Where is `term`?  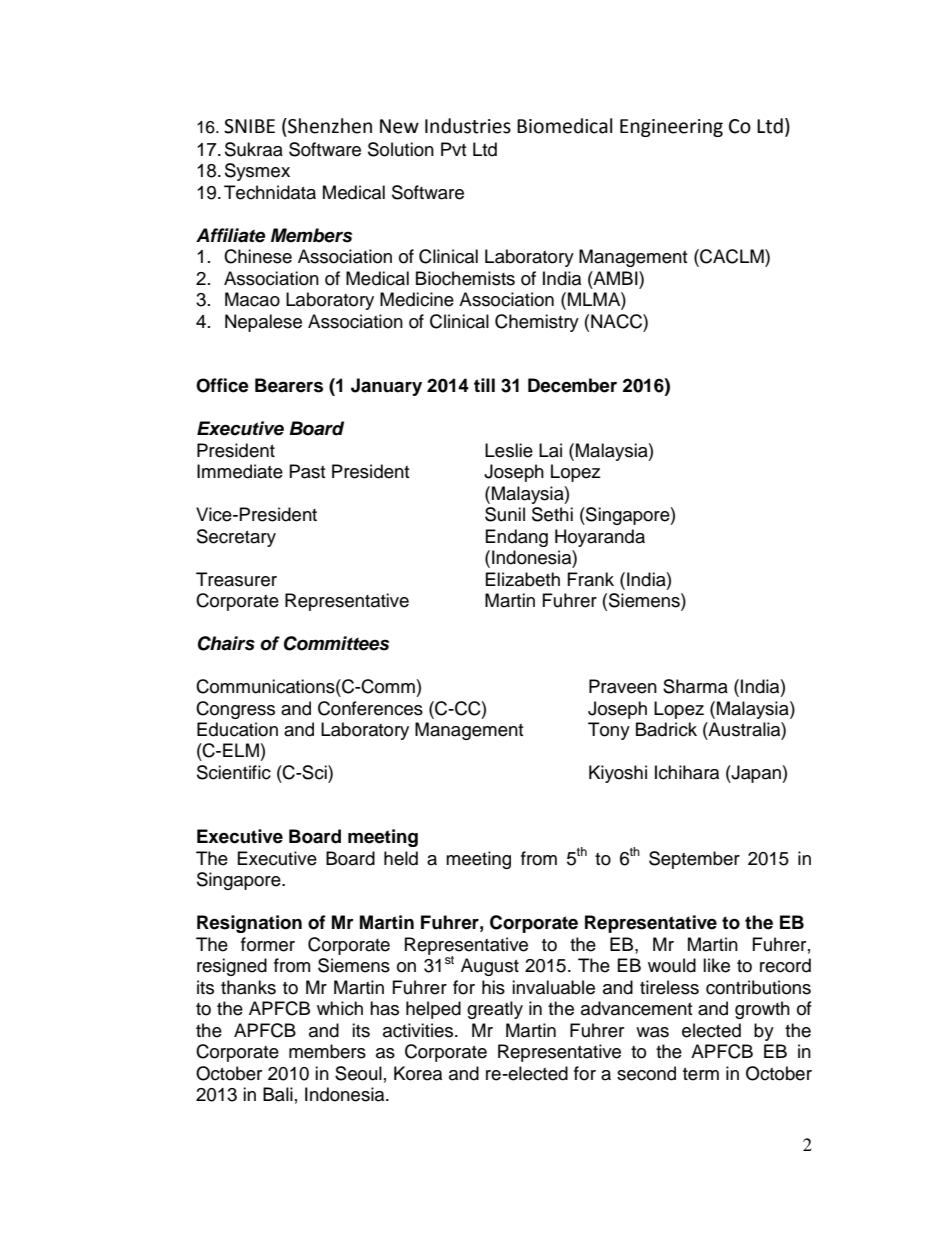 term is located at coordinates (701, 1074).
